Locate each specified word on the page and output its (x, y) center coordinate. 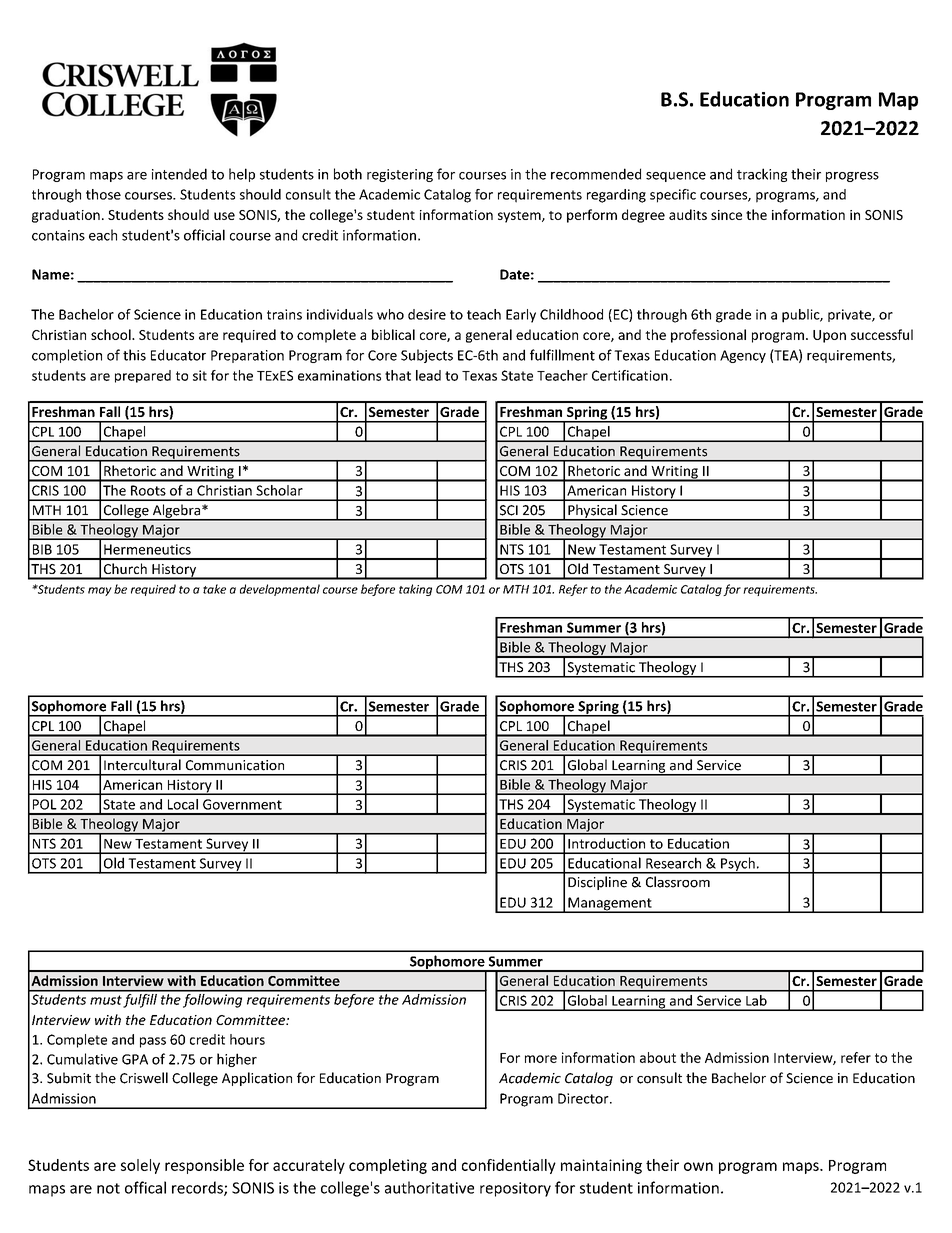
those (103, 194)
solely (140, 1166)
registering (400, 175)
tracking (762, 175)
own (698, 1166)
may (100, 591)
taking (415, 590)
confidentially (509, 1166)
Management (610, 905)
